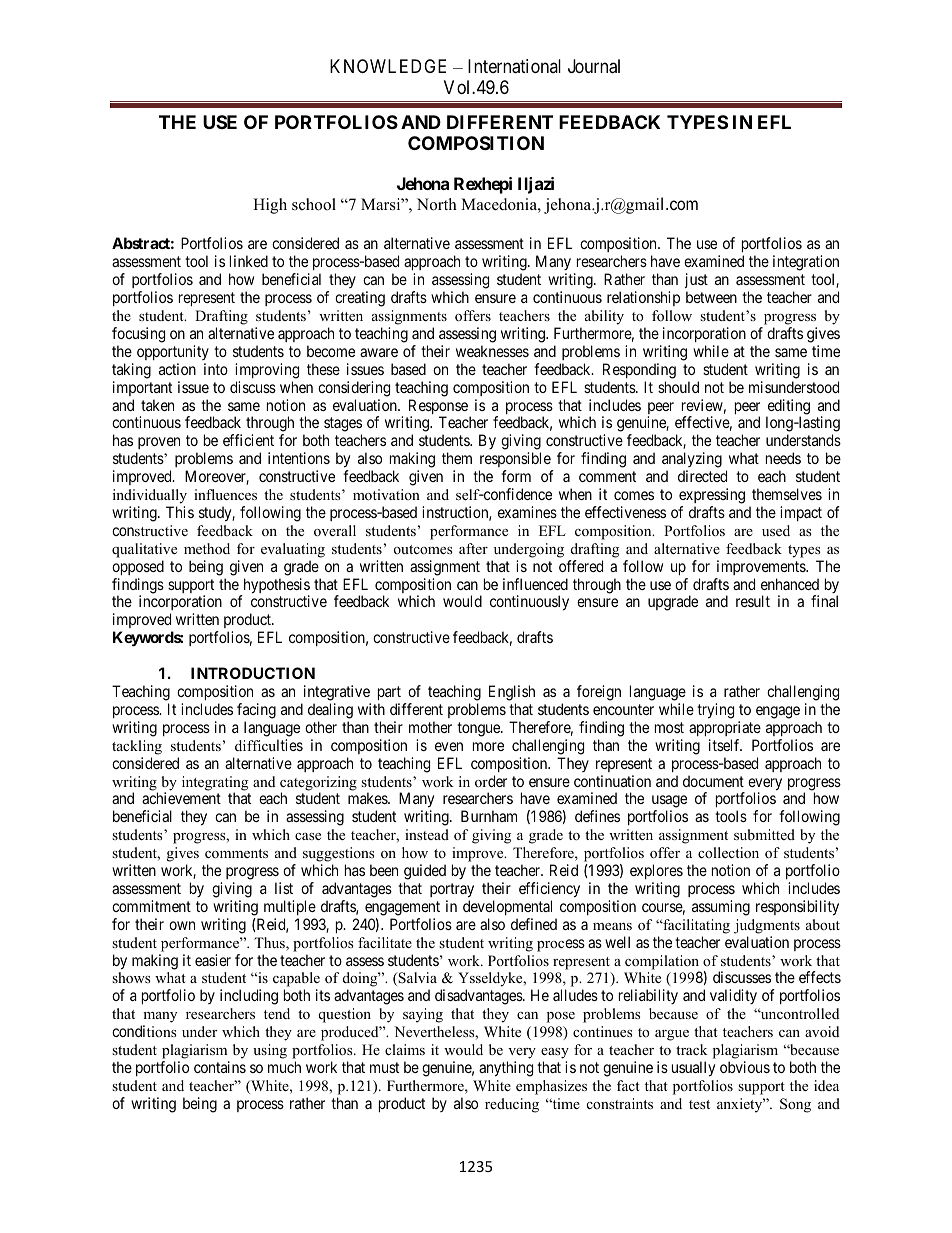 This image has width=952, height=1233. Describe the element at coordinates (473, 548) in the image. I see `after` at that location.
